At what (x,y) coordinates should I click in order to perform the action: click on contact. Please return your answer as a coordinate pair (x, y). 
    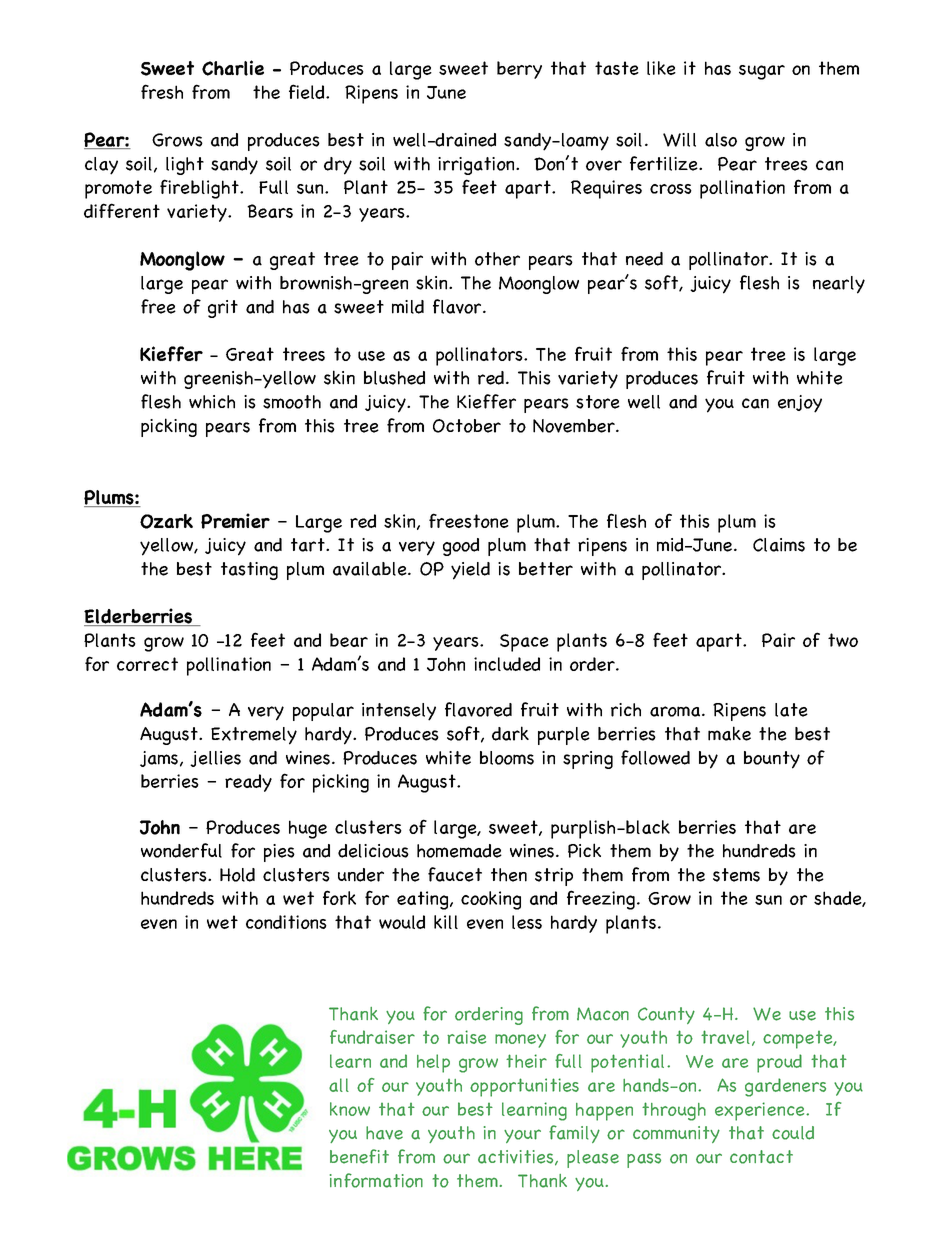
    Looking at the image, I should click on (761, 1157).
